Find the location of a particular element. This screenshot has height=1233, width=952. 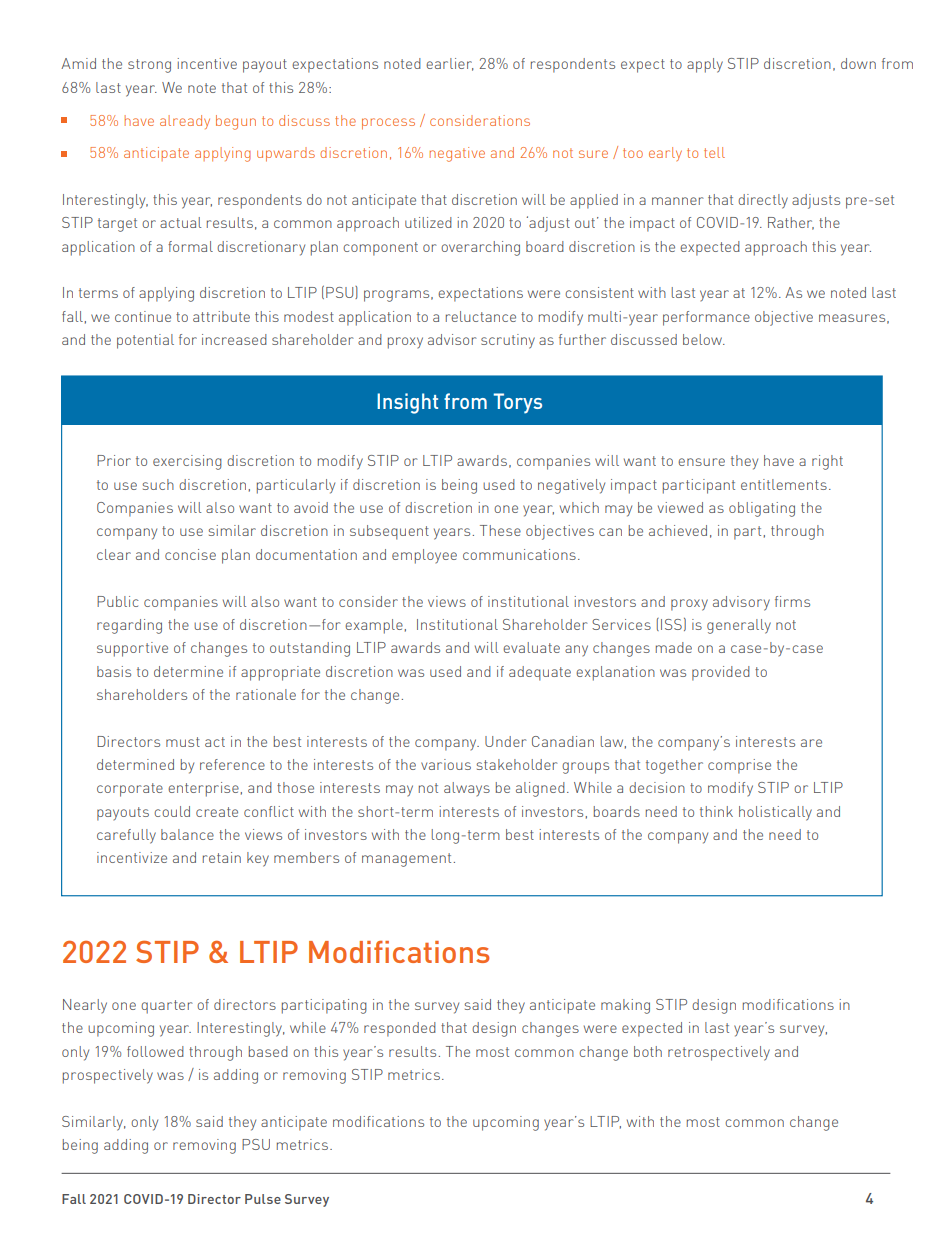

scrutiny is located at coordinates (508, 341).
